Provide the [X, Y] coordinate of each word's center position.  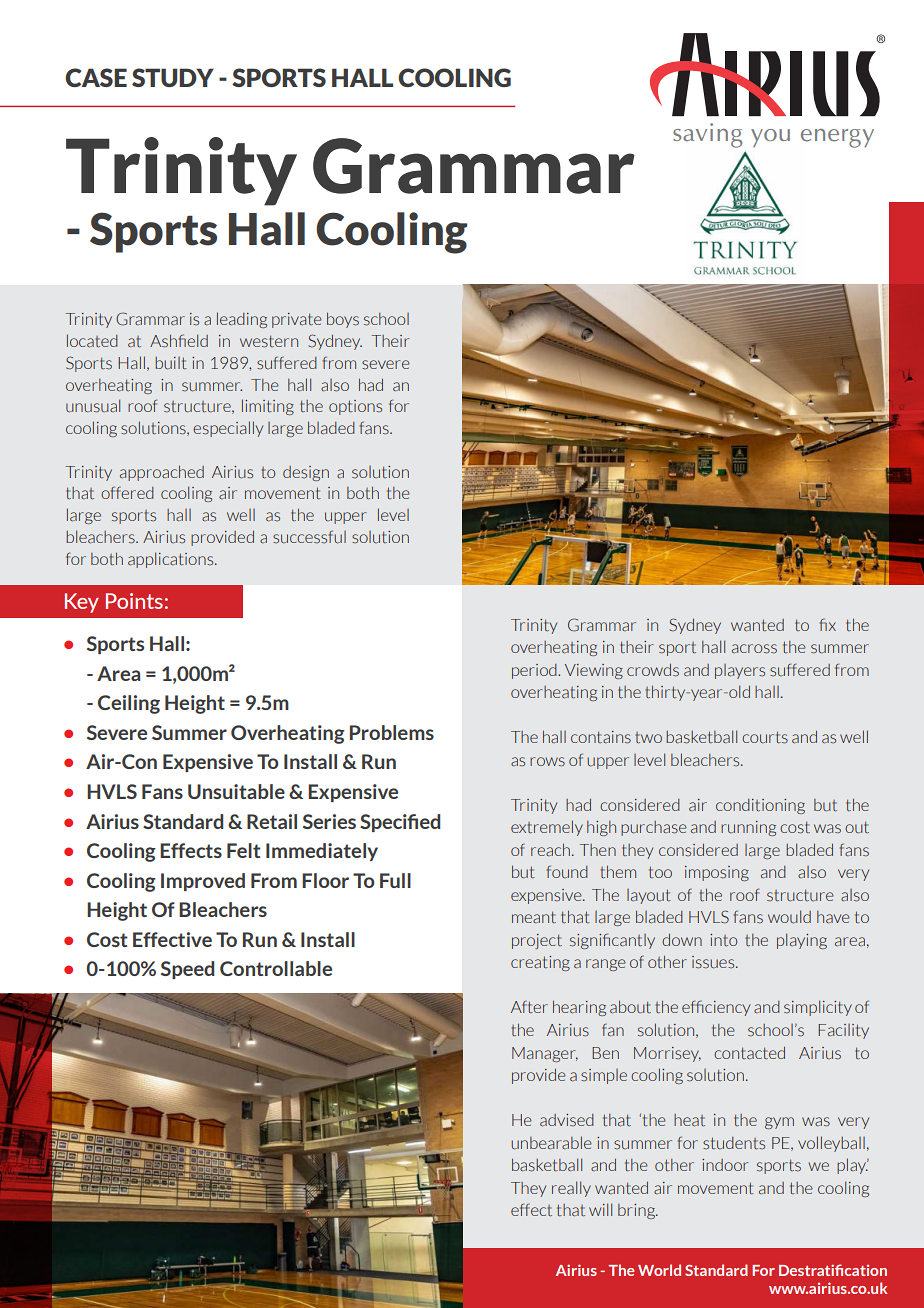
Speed [187, 970]
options [355, 407]
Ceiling [129, 704]
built [171, 363]
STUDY [173, 77]
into [723, 940]
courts [765, 737]
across [754, 649]
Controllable [276, 968]
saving [707, 135]
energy [837, 138]
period [535, 671]
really [571, 1189]
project [537, 941]
